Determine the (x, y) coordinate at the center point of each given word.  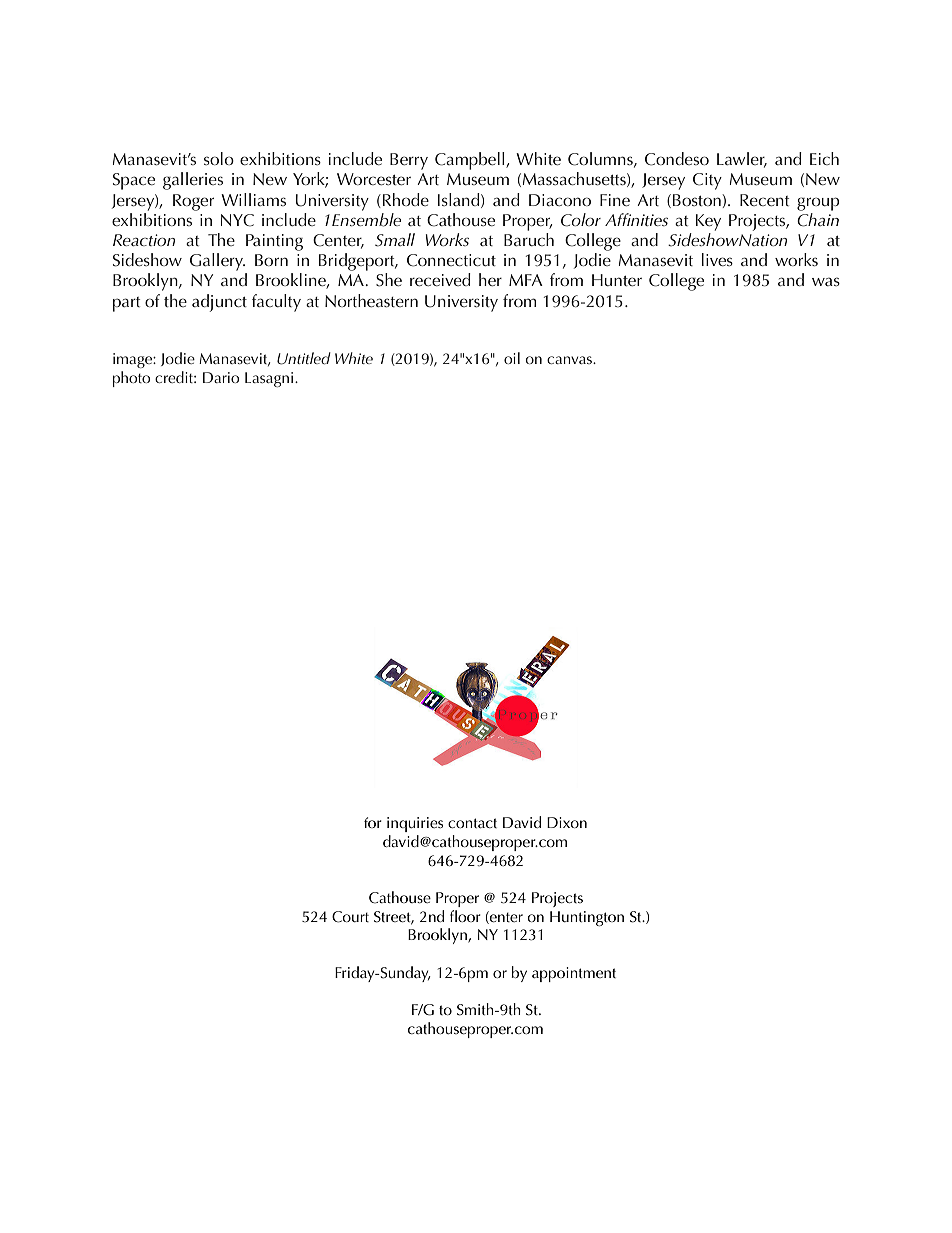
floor (465, 916)
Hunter (617, 280)
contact (472, 823)
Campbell (471, 161)
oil (512, 358)
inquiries (415, 824)
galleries (193, 181)
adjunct (219, 303)
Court (350, 917)
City (707, 181)
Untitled (304, 358)
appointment (574, 974)
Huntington (587, 918)
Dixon (567, 822)
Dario (221, 377)
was (826, 281)
